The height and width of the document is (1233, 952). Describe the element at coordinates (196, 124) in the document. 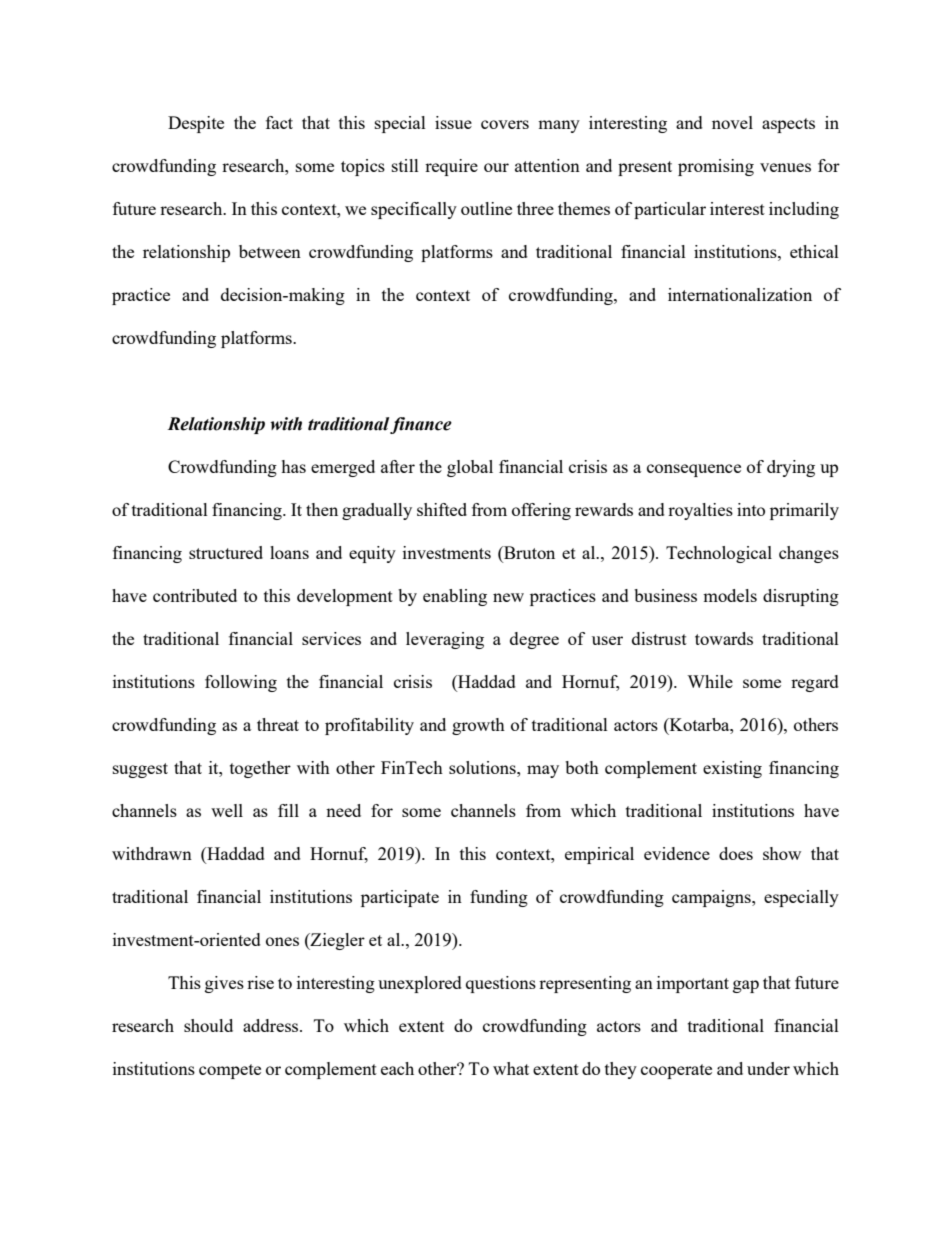

I see `Despite` at that location.
